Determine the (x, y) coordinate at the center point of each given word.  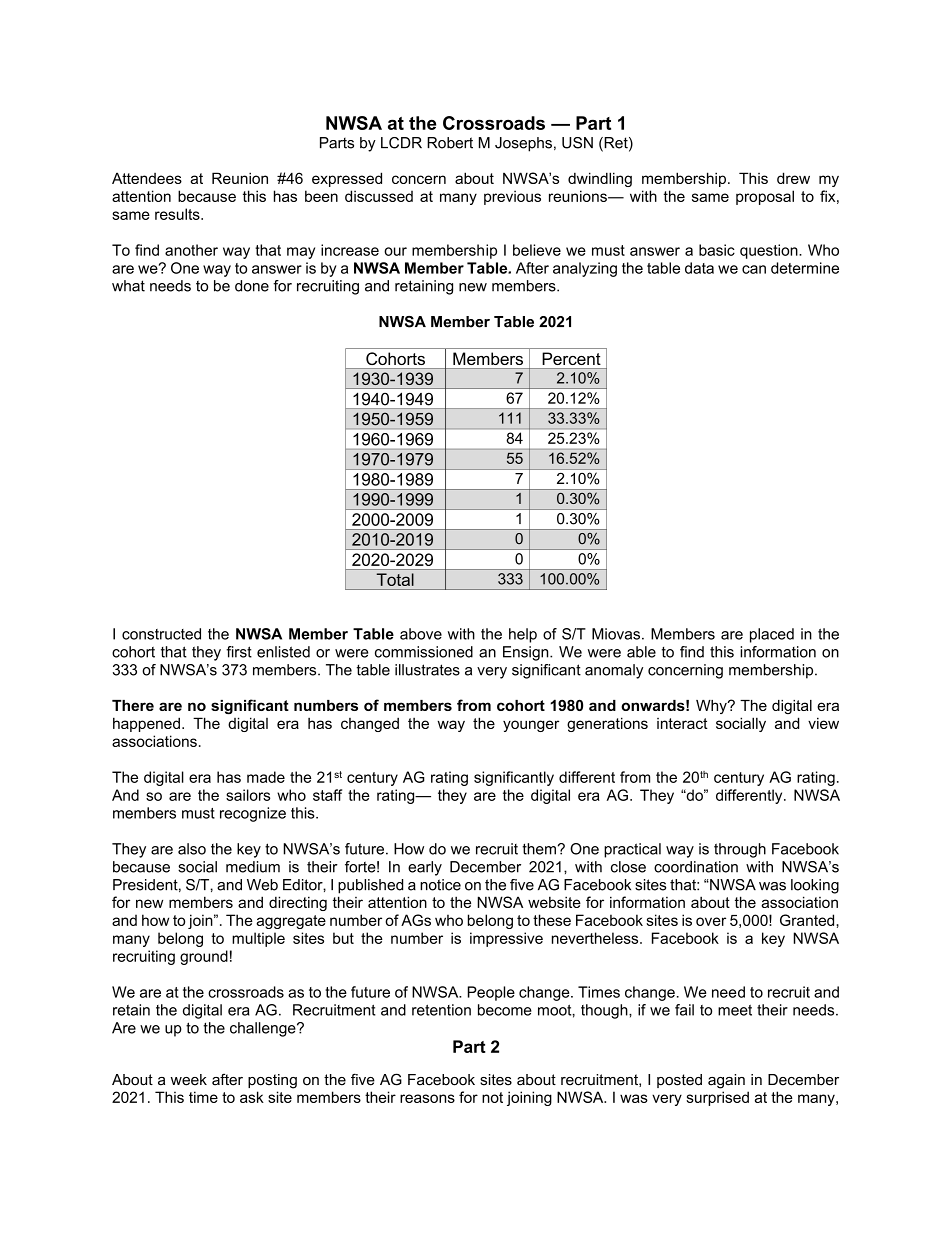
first (239, 652)
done (252, 286)
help (523, 635)
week (189, 1080)
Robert (450, 143)
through (740, 850)
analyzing (585, 269)
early (425, 868)
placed (772, 635)
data (699, 268)
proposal (765, 197)
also (192, 849)
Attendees (147, 178)
